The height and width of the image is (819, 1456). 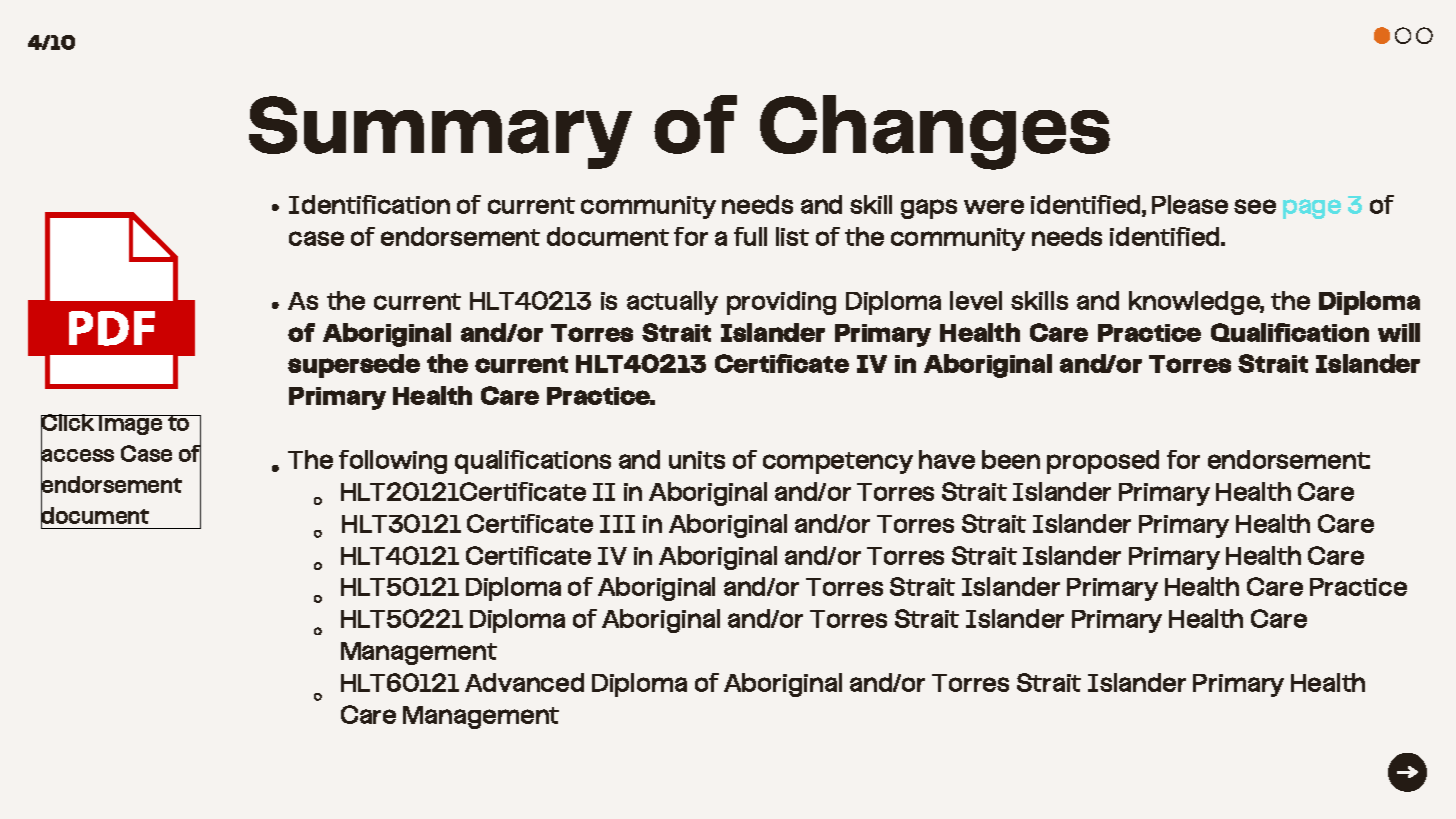 I want to click on units, so click(x=697, y=460).
